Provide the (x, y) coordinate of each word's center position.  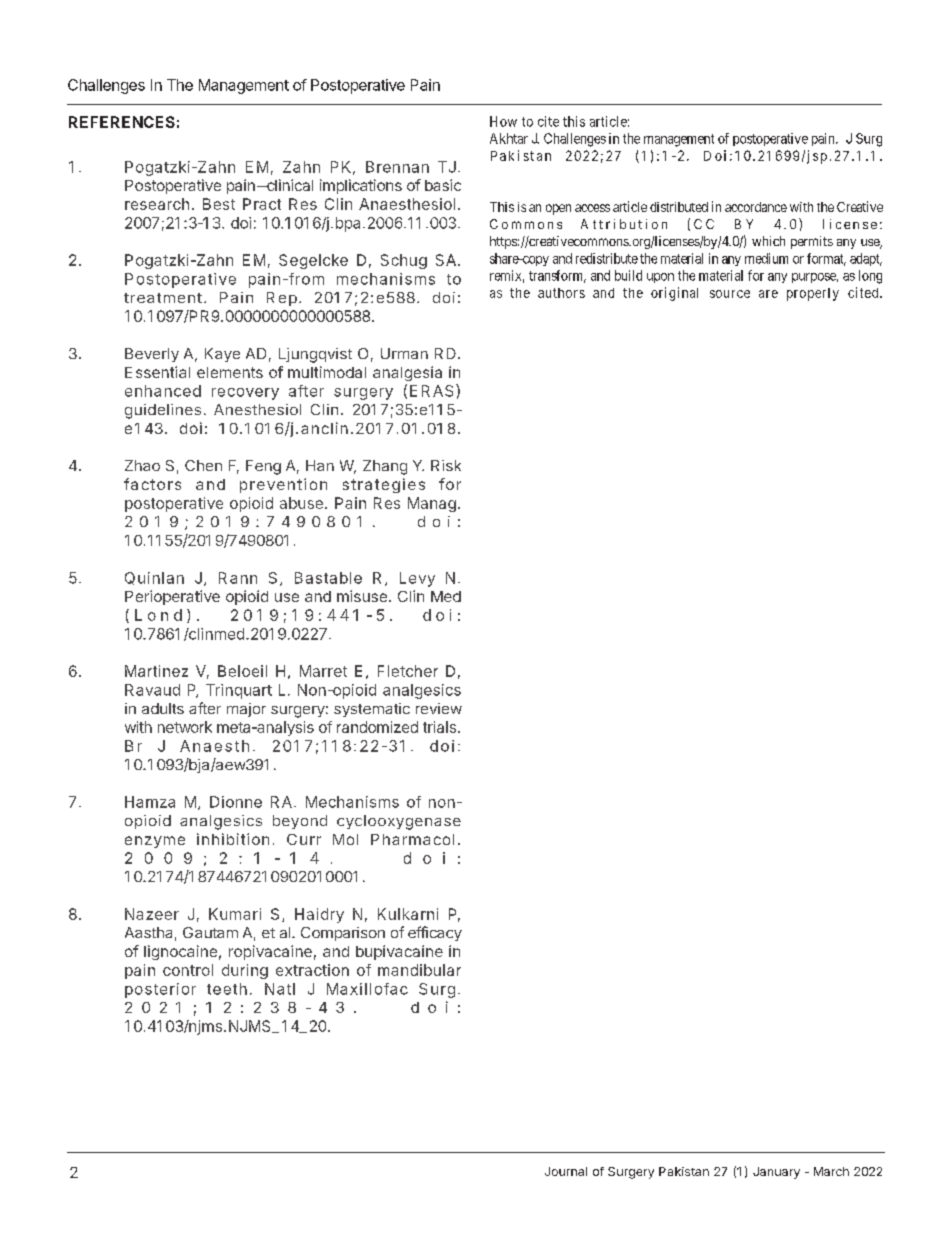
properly (813, 294)
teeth (227, 989)
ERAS (431, 391)
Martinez (156, 671)
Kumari (235, 914)
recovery (245, 394)
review (439, 708)
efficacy (435, 933)
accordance (756, 207)
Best (219, 204)
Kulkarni (408, 914)
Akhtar (509, 138)
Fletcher (408, 671)
